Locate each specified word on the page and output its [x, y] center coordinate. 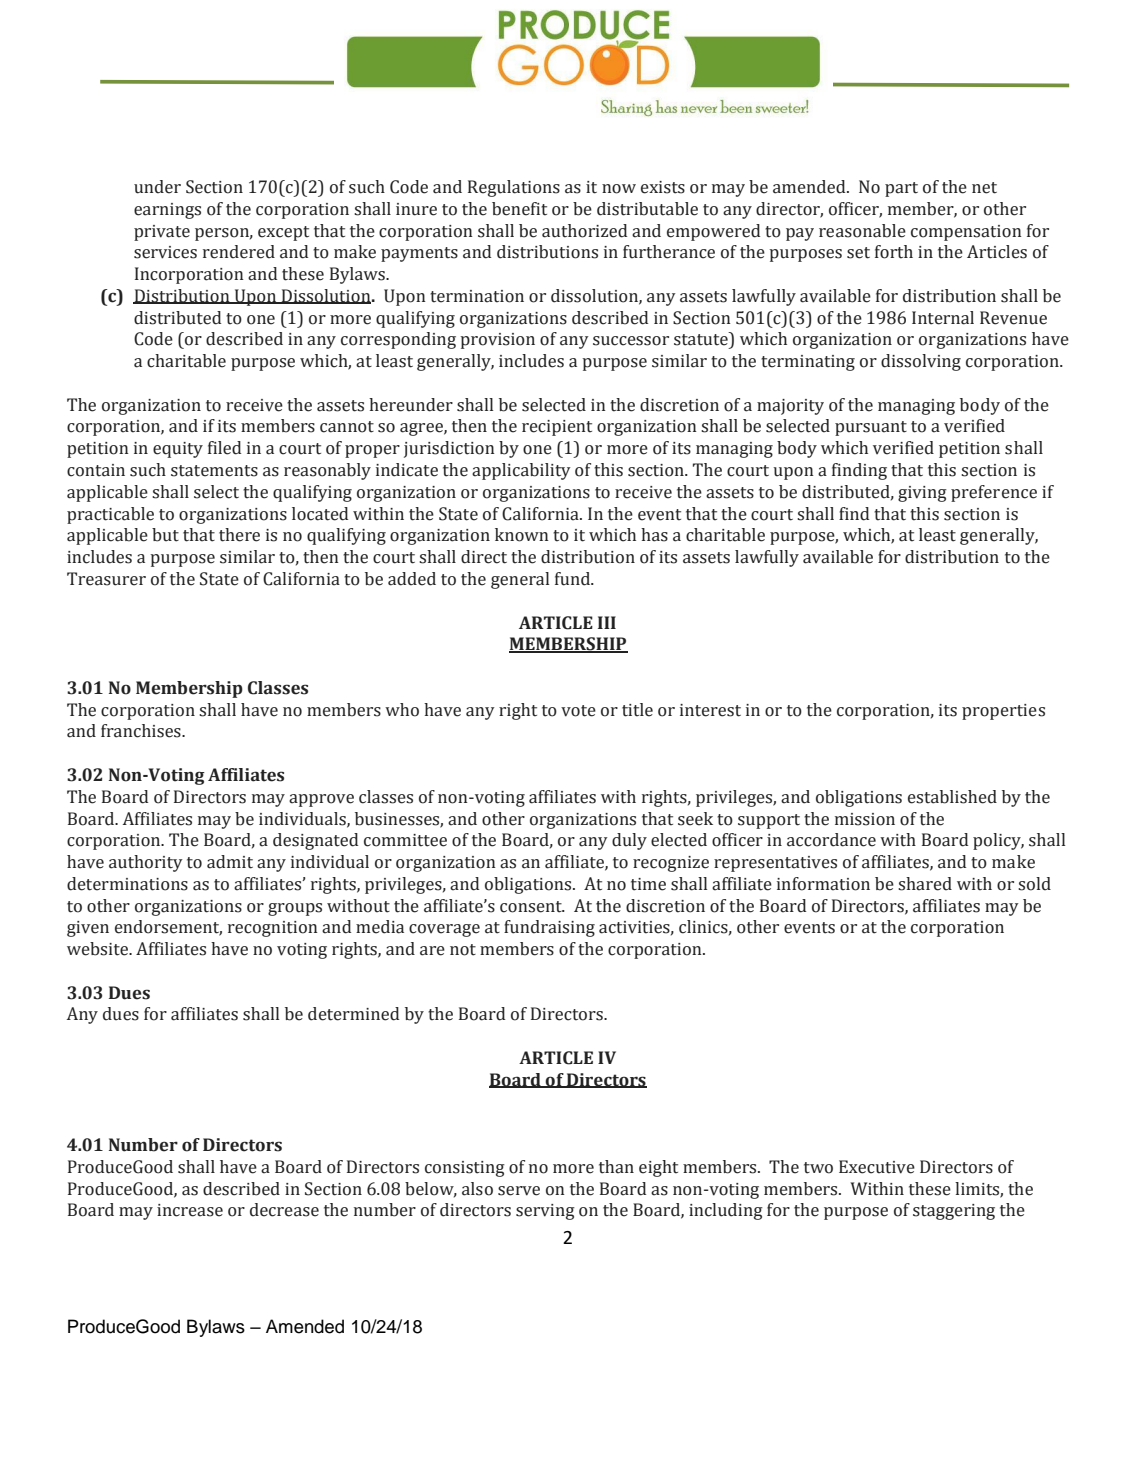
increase [190, 1210]
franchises [142, 731]
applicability [521, 471]
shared [925, 884]
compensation [966, 233]
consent [532, 907]
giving [922, 494]
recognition [273, 929]
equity [178, 450]
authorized [584, 231]
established [952, 797]
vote [578, 711]
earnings [167, 211]
